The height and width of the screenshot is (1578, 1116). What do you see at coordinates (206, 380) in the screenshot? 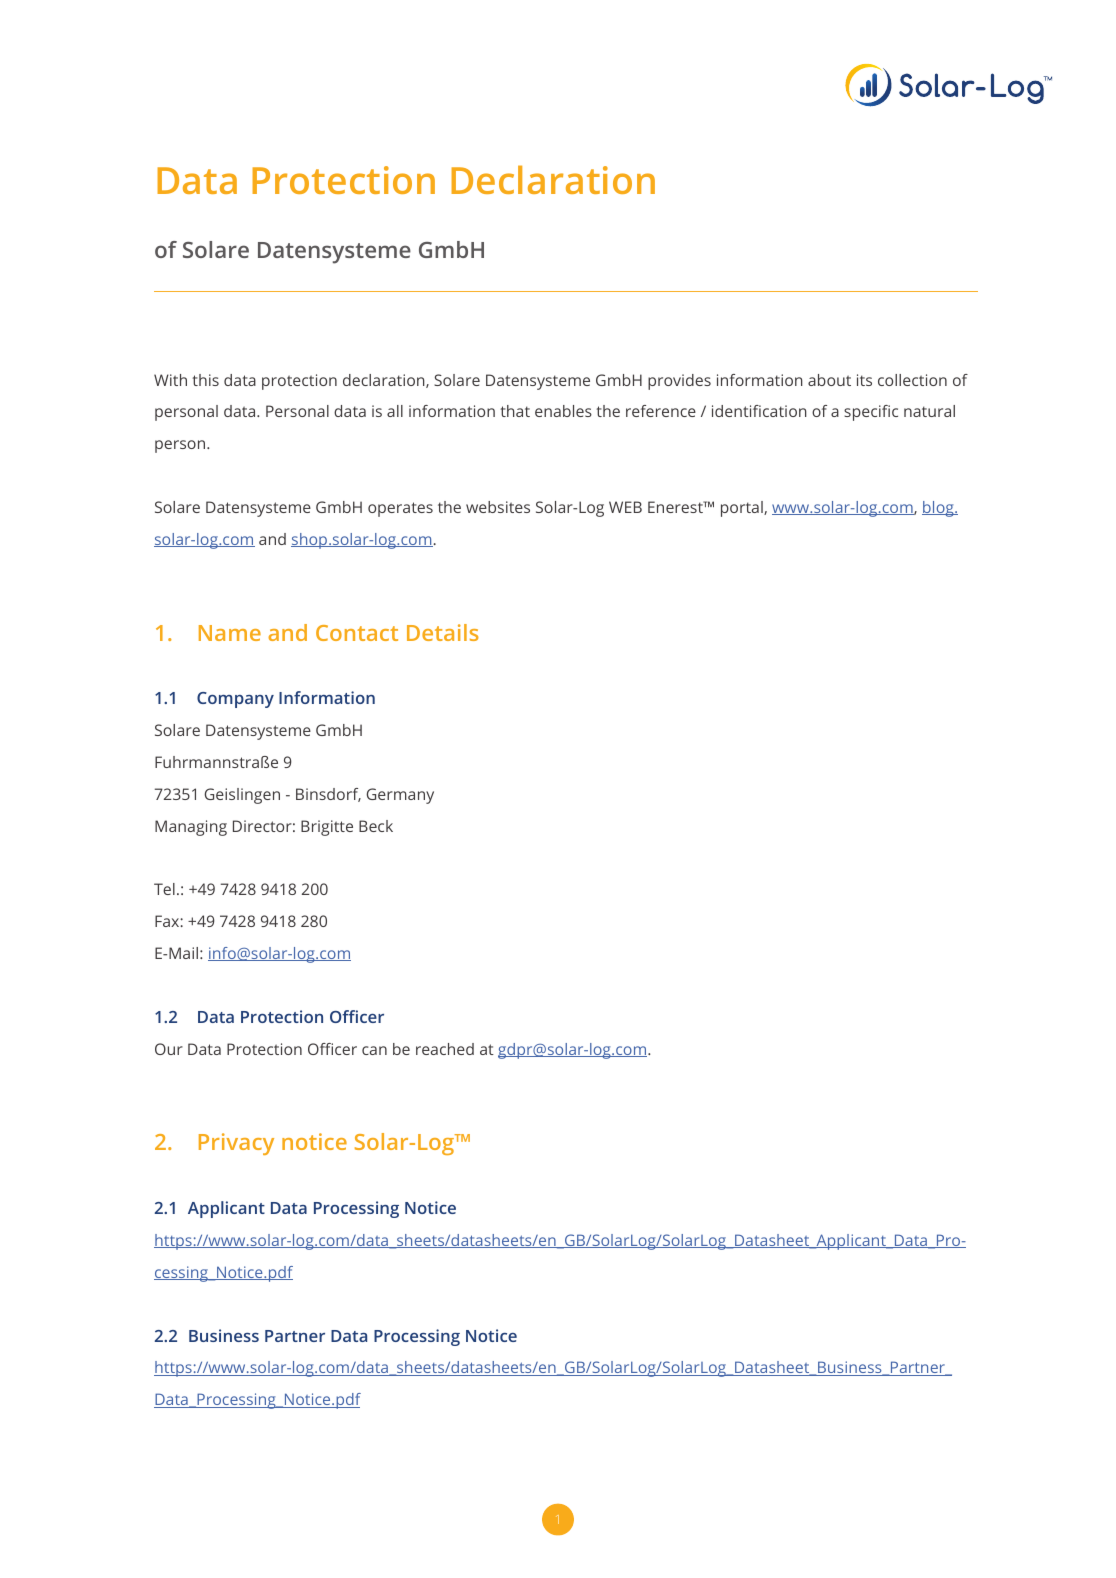
I see `this` at bounding box center [206, 380].
